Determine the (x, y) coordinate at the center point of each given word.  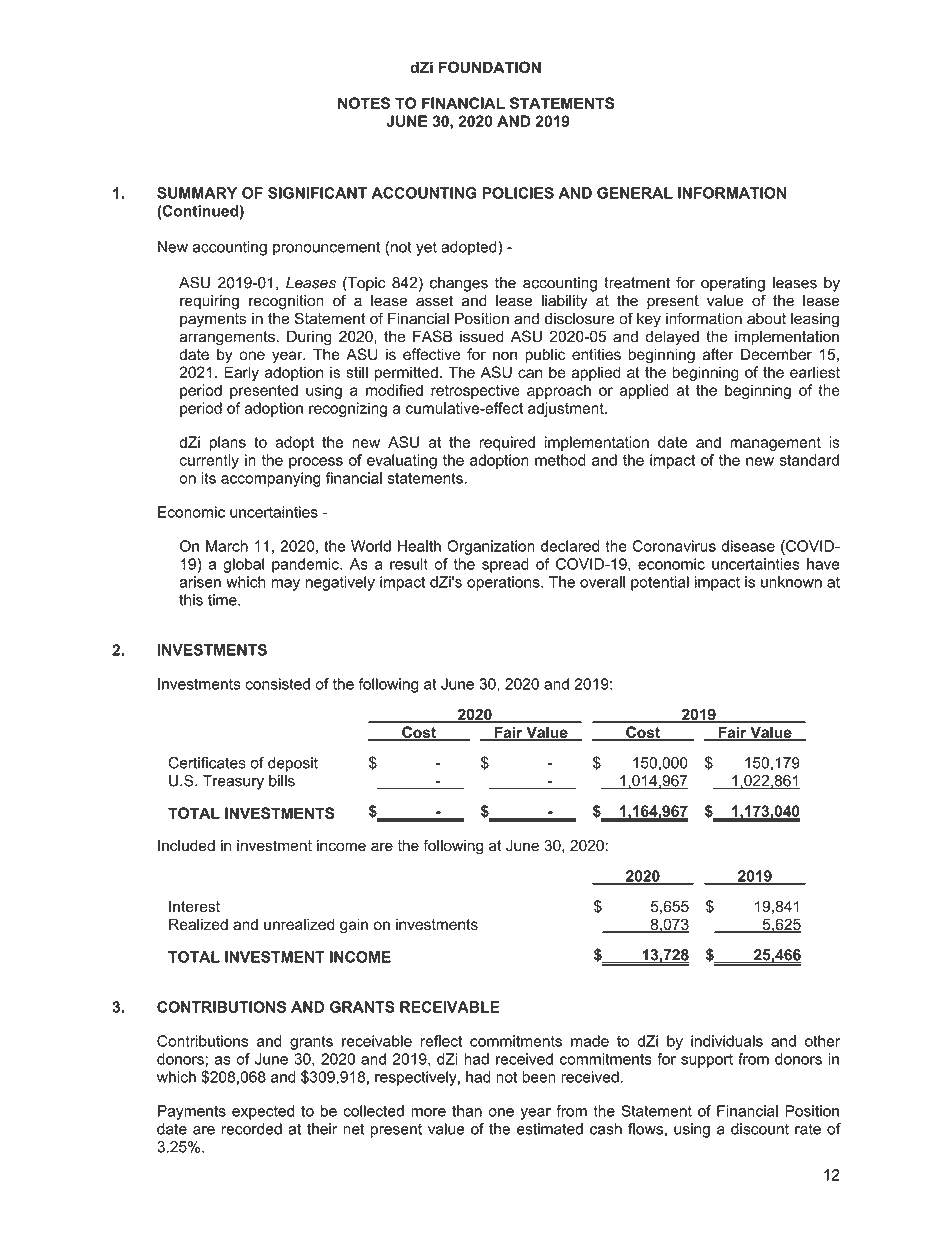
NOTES (364, 103)
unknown (791, 582)
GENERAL (635, 193)
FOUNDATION (490, 67)
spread (505, 565)
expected (263, 1112)
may (286, 585)
